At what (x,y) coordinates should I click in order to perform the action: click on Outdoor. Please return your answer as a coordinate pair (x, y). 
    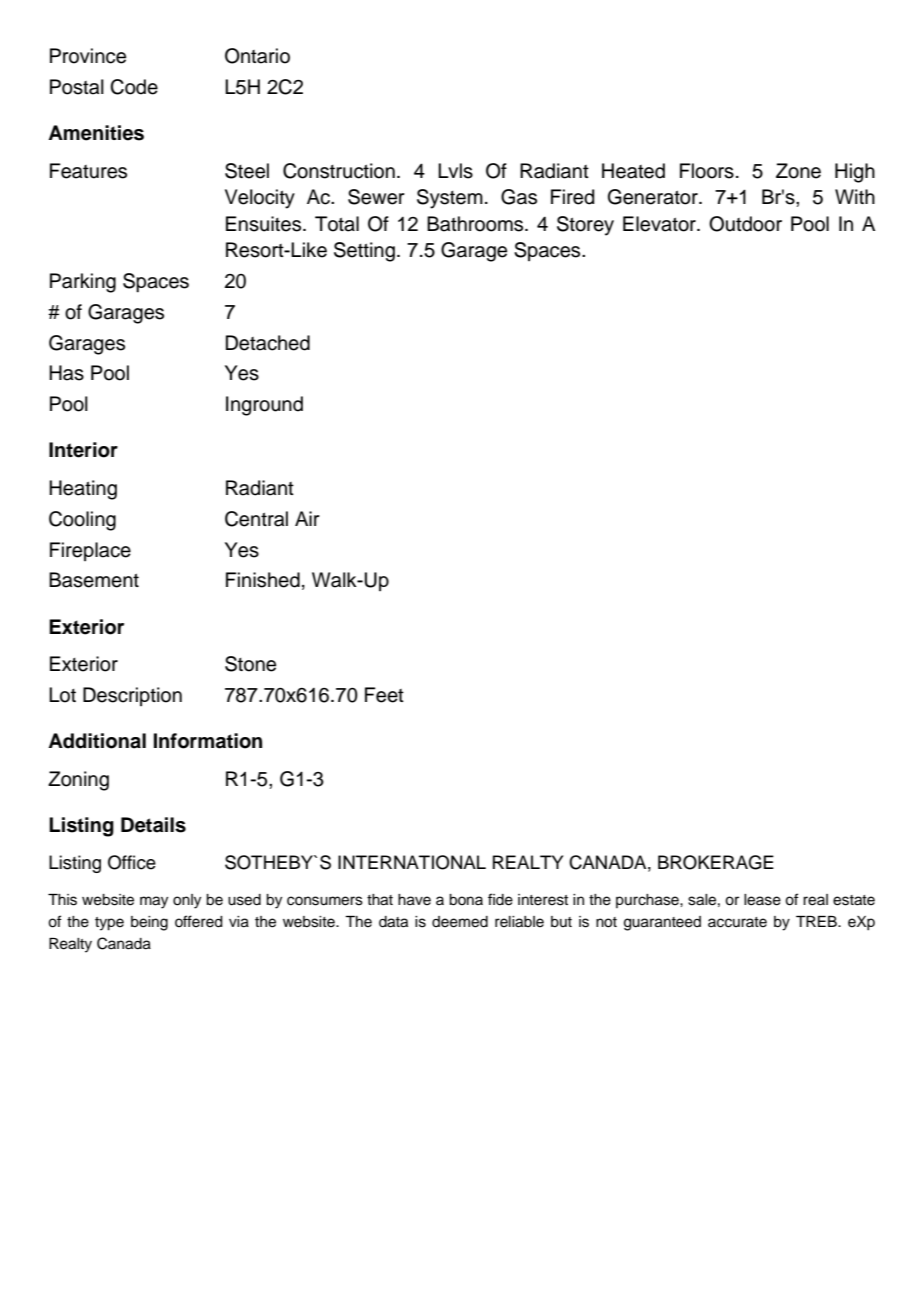
    Looking at the image, I should click on (745, 224).
